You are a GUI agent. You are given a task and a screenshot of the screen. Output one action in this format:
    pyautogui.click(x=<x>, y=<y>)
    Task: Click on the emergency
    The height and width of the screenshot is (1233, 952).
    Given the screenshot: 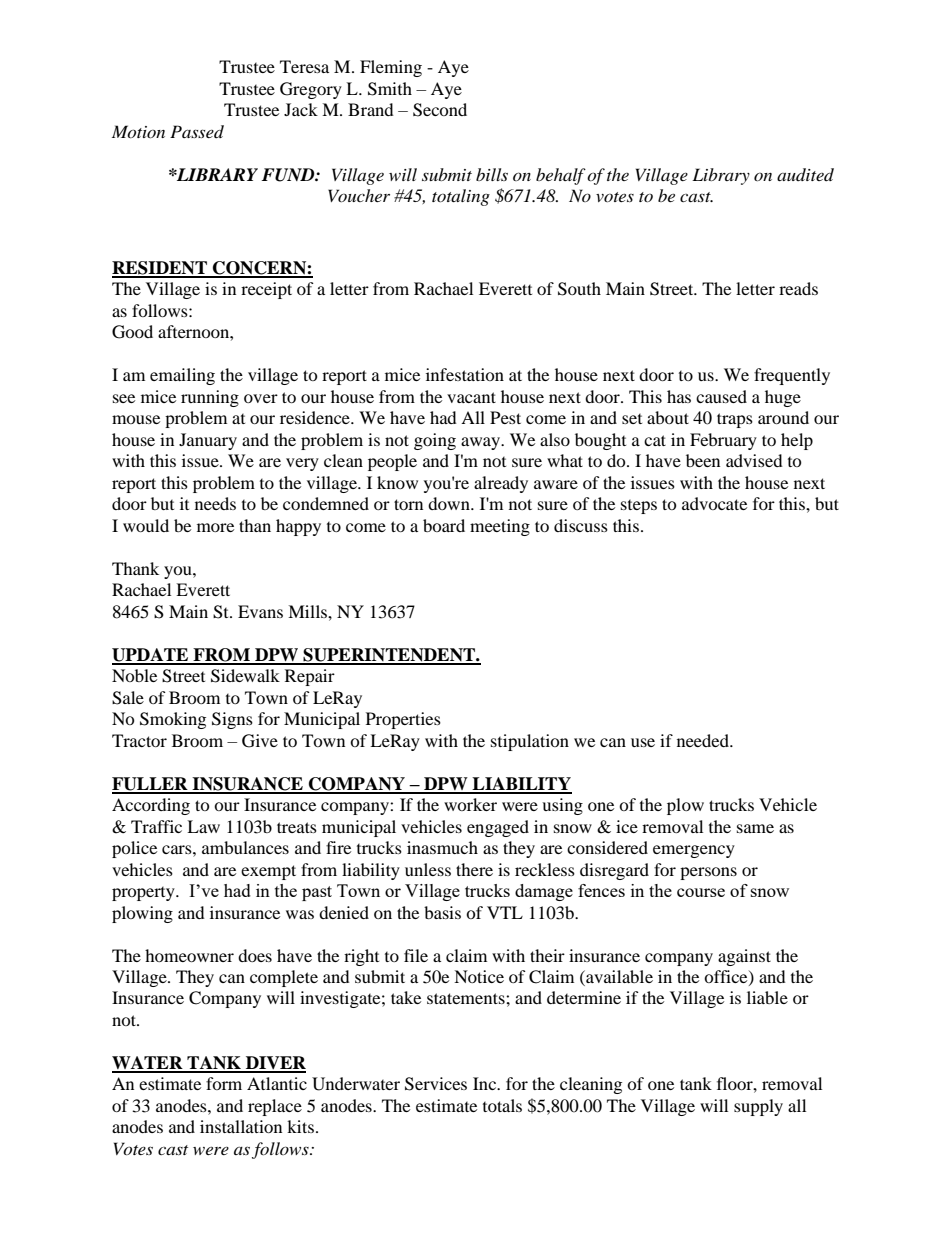 What is the action you would take?
    pyautogui.click(x=694, y=851)
